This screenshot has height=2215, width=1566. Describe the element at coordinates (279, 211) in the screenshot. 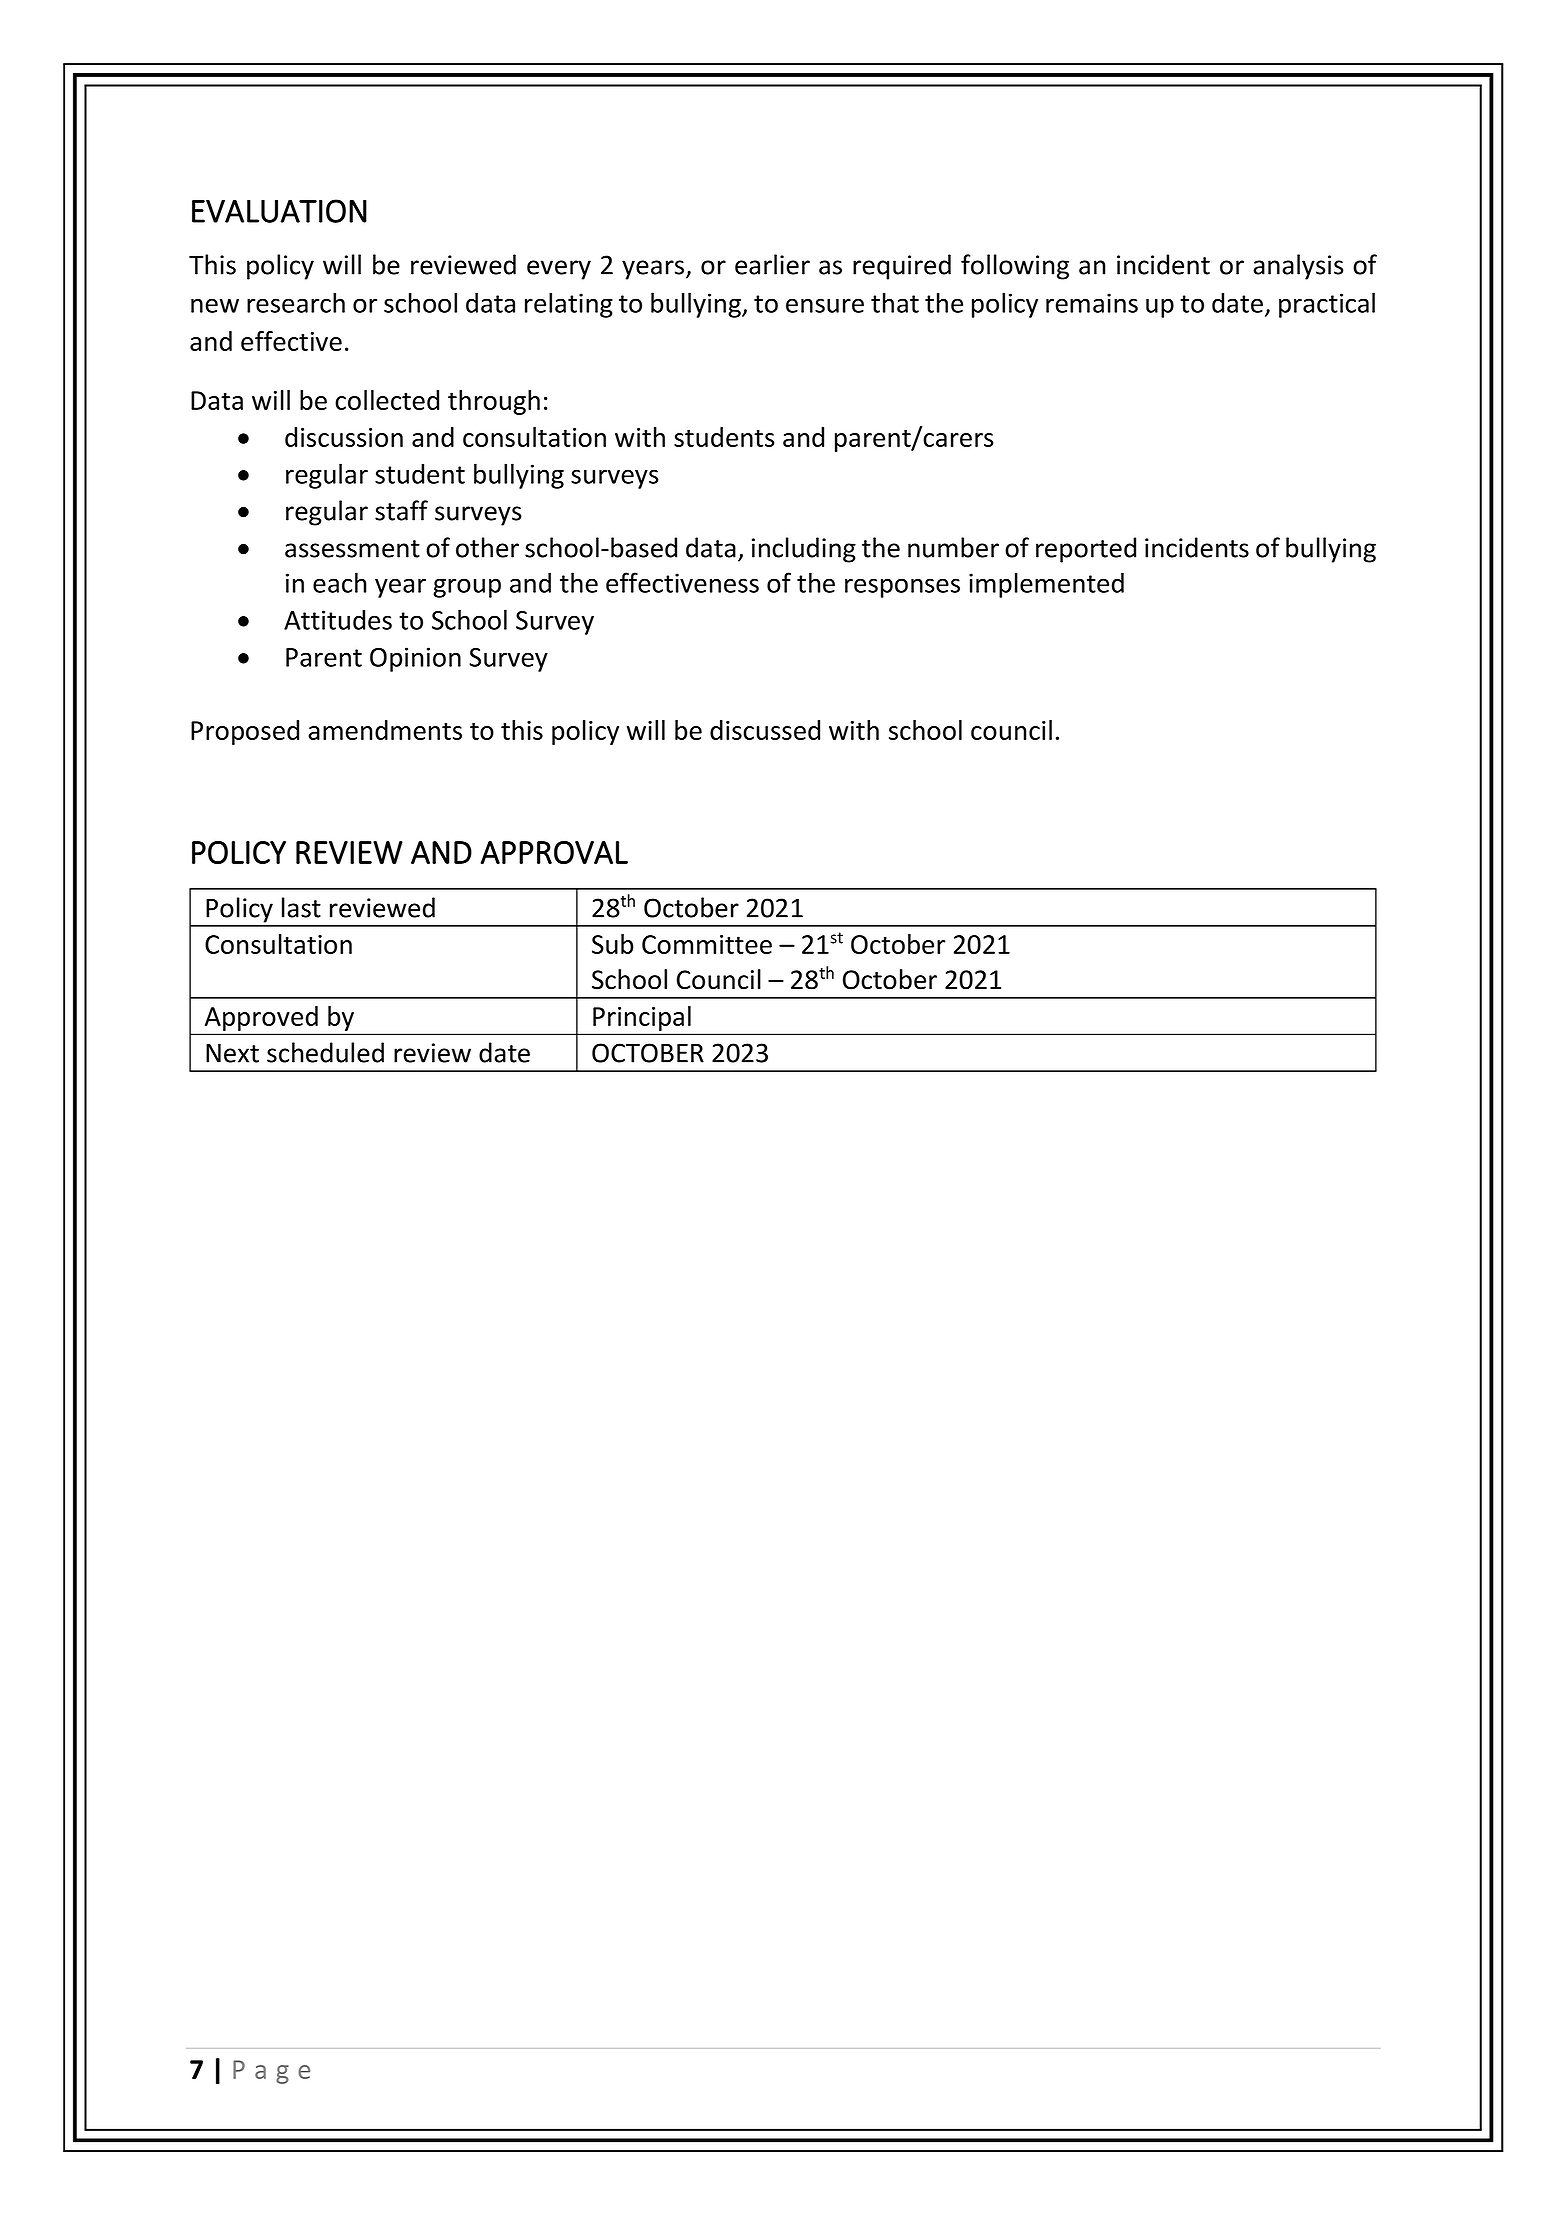

I see `EVALUATION` at that location.
